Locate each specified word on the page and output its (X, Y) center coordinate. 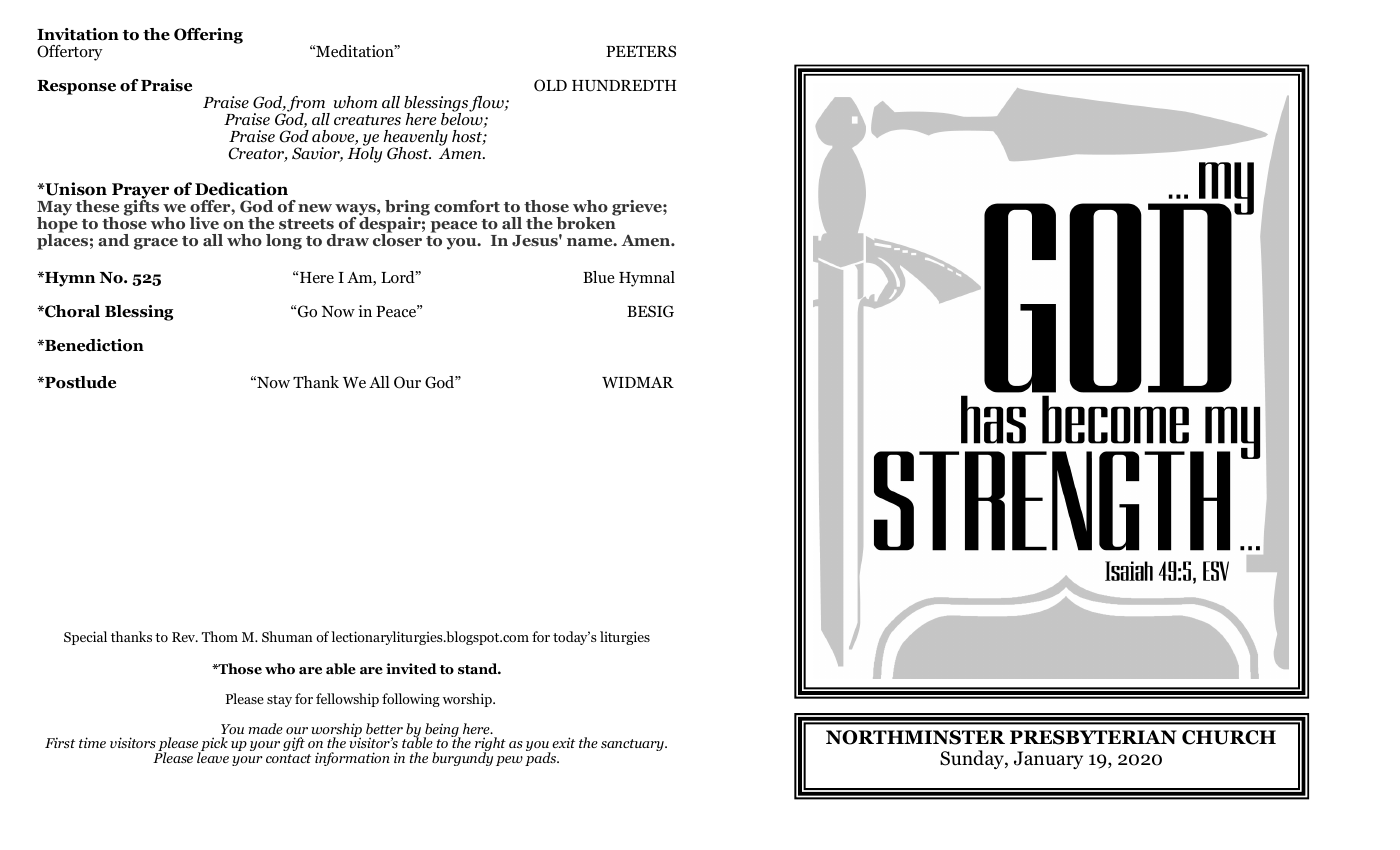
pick (213, 745)
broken (587, 222)
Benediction (93, 345)
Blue (599, 277)
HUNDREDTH (624, 86)
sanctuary (633, 745)
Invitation (78, 34)
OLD (550, 85)
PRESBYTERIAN (1093, 737)
